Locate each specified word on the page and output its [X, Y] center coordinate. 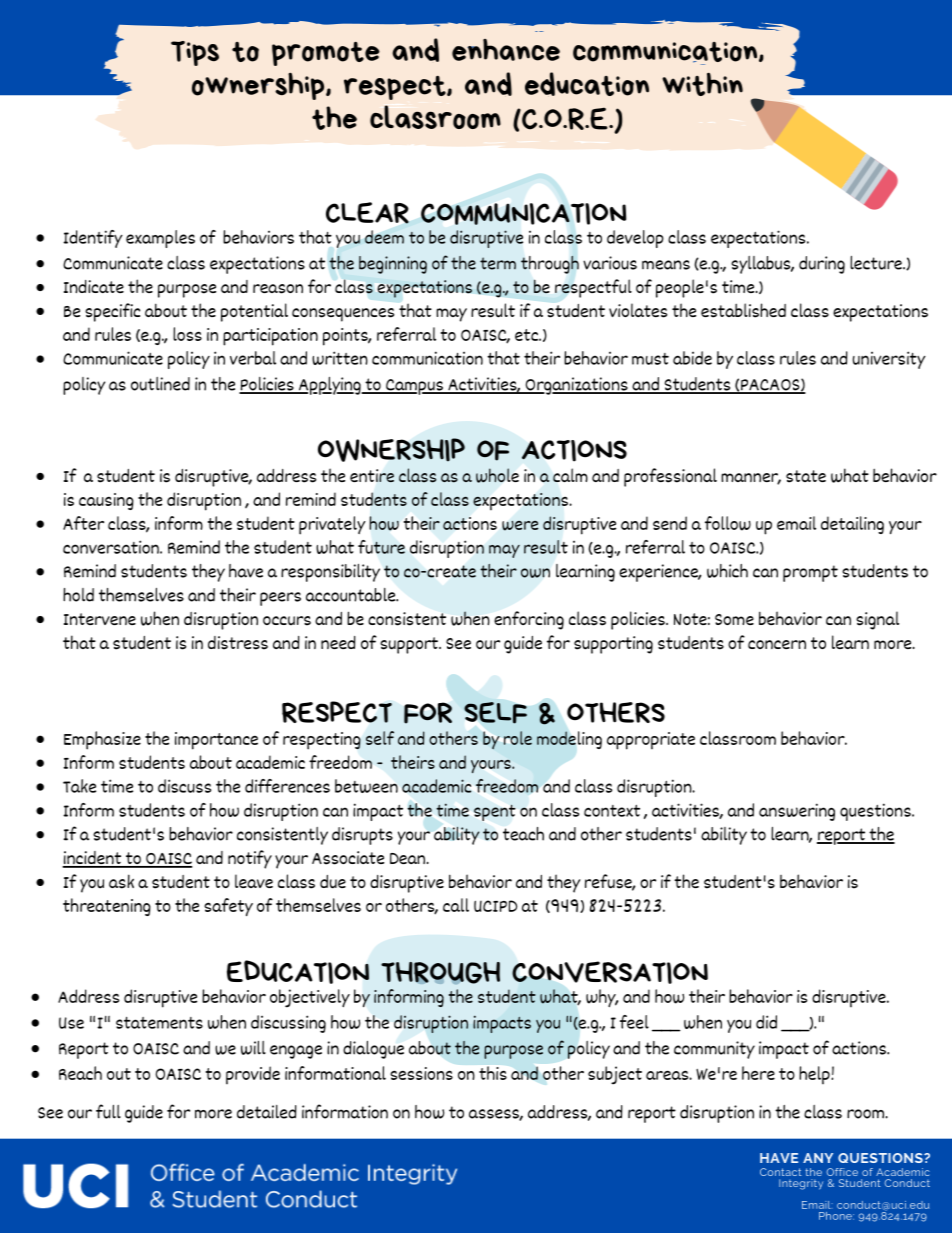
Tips [195, 53]
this [493, 1073]
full [108, 1111]
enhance [506, 50]
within [702, 84]
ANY [818, 1158]
